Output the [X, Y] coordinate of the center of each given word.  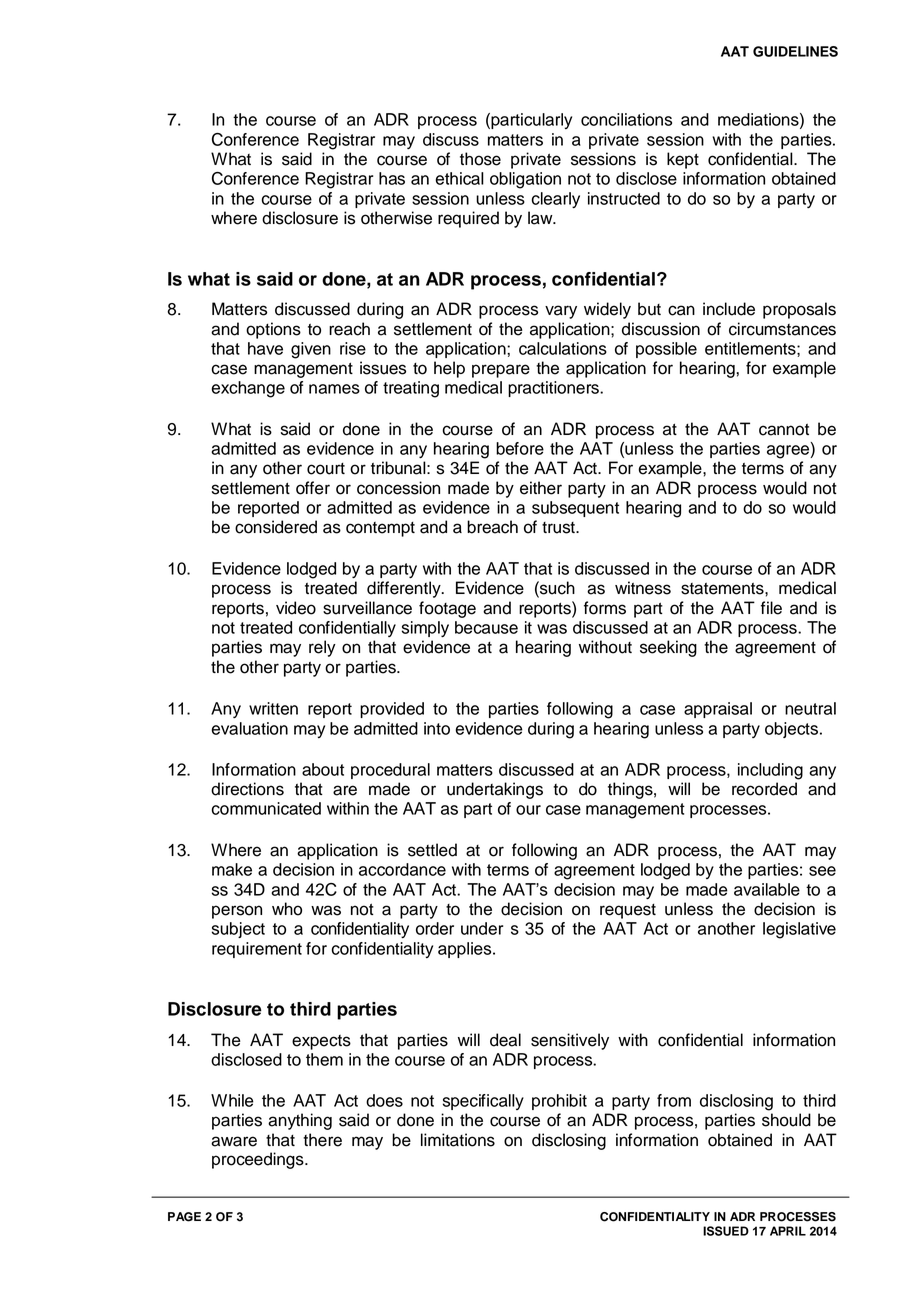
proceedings [259, 1160]
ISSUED [726, 1231]
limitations [458, 1140]
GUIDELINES [795, 51]
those [480, 159]
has [392, 178]
